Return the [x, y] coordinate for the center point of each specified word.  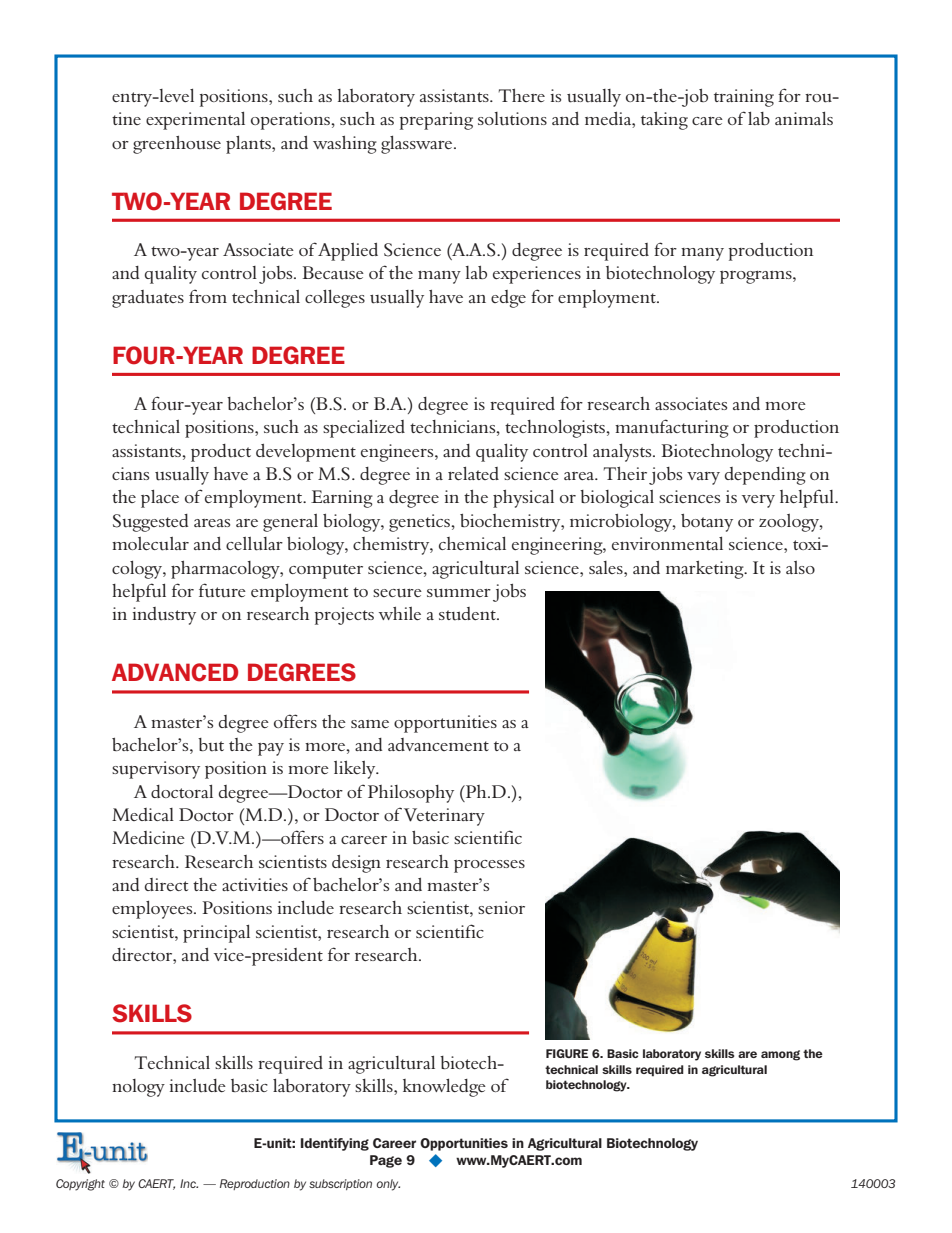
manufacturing [672, 428]
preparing [436, 121]
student [468, 614]
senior [501, 907]
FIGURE [567, 1053]
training [744, 98]
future [222, 590]
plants [249, 145]
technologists [556, 429]
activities [255, 884]
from [208, 296]
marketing [706, 570]
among [780, 1055]
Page [386, 1161]
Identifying [335, 1144]
